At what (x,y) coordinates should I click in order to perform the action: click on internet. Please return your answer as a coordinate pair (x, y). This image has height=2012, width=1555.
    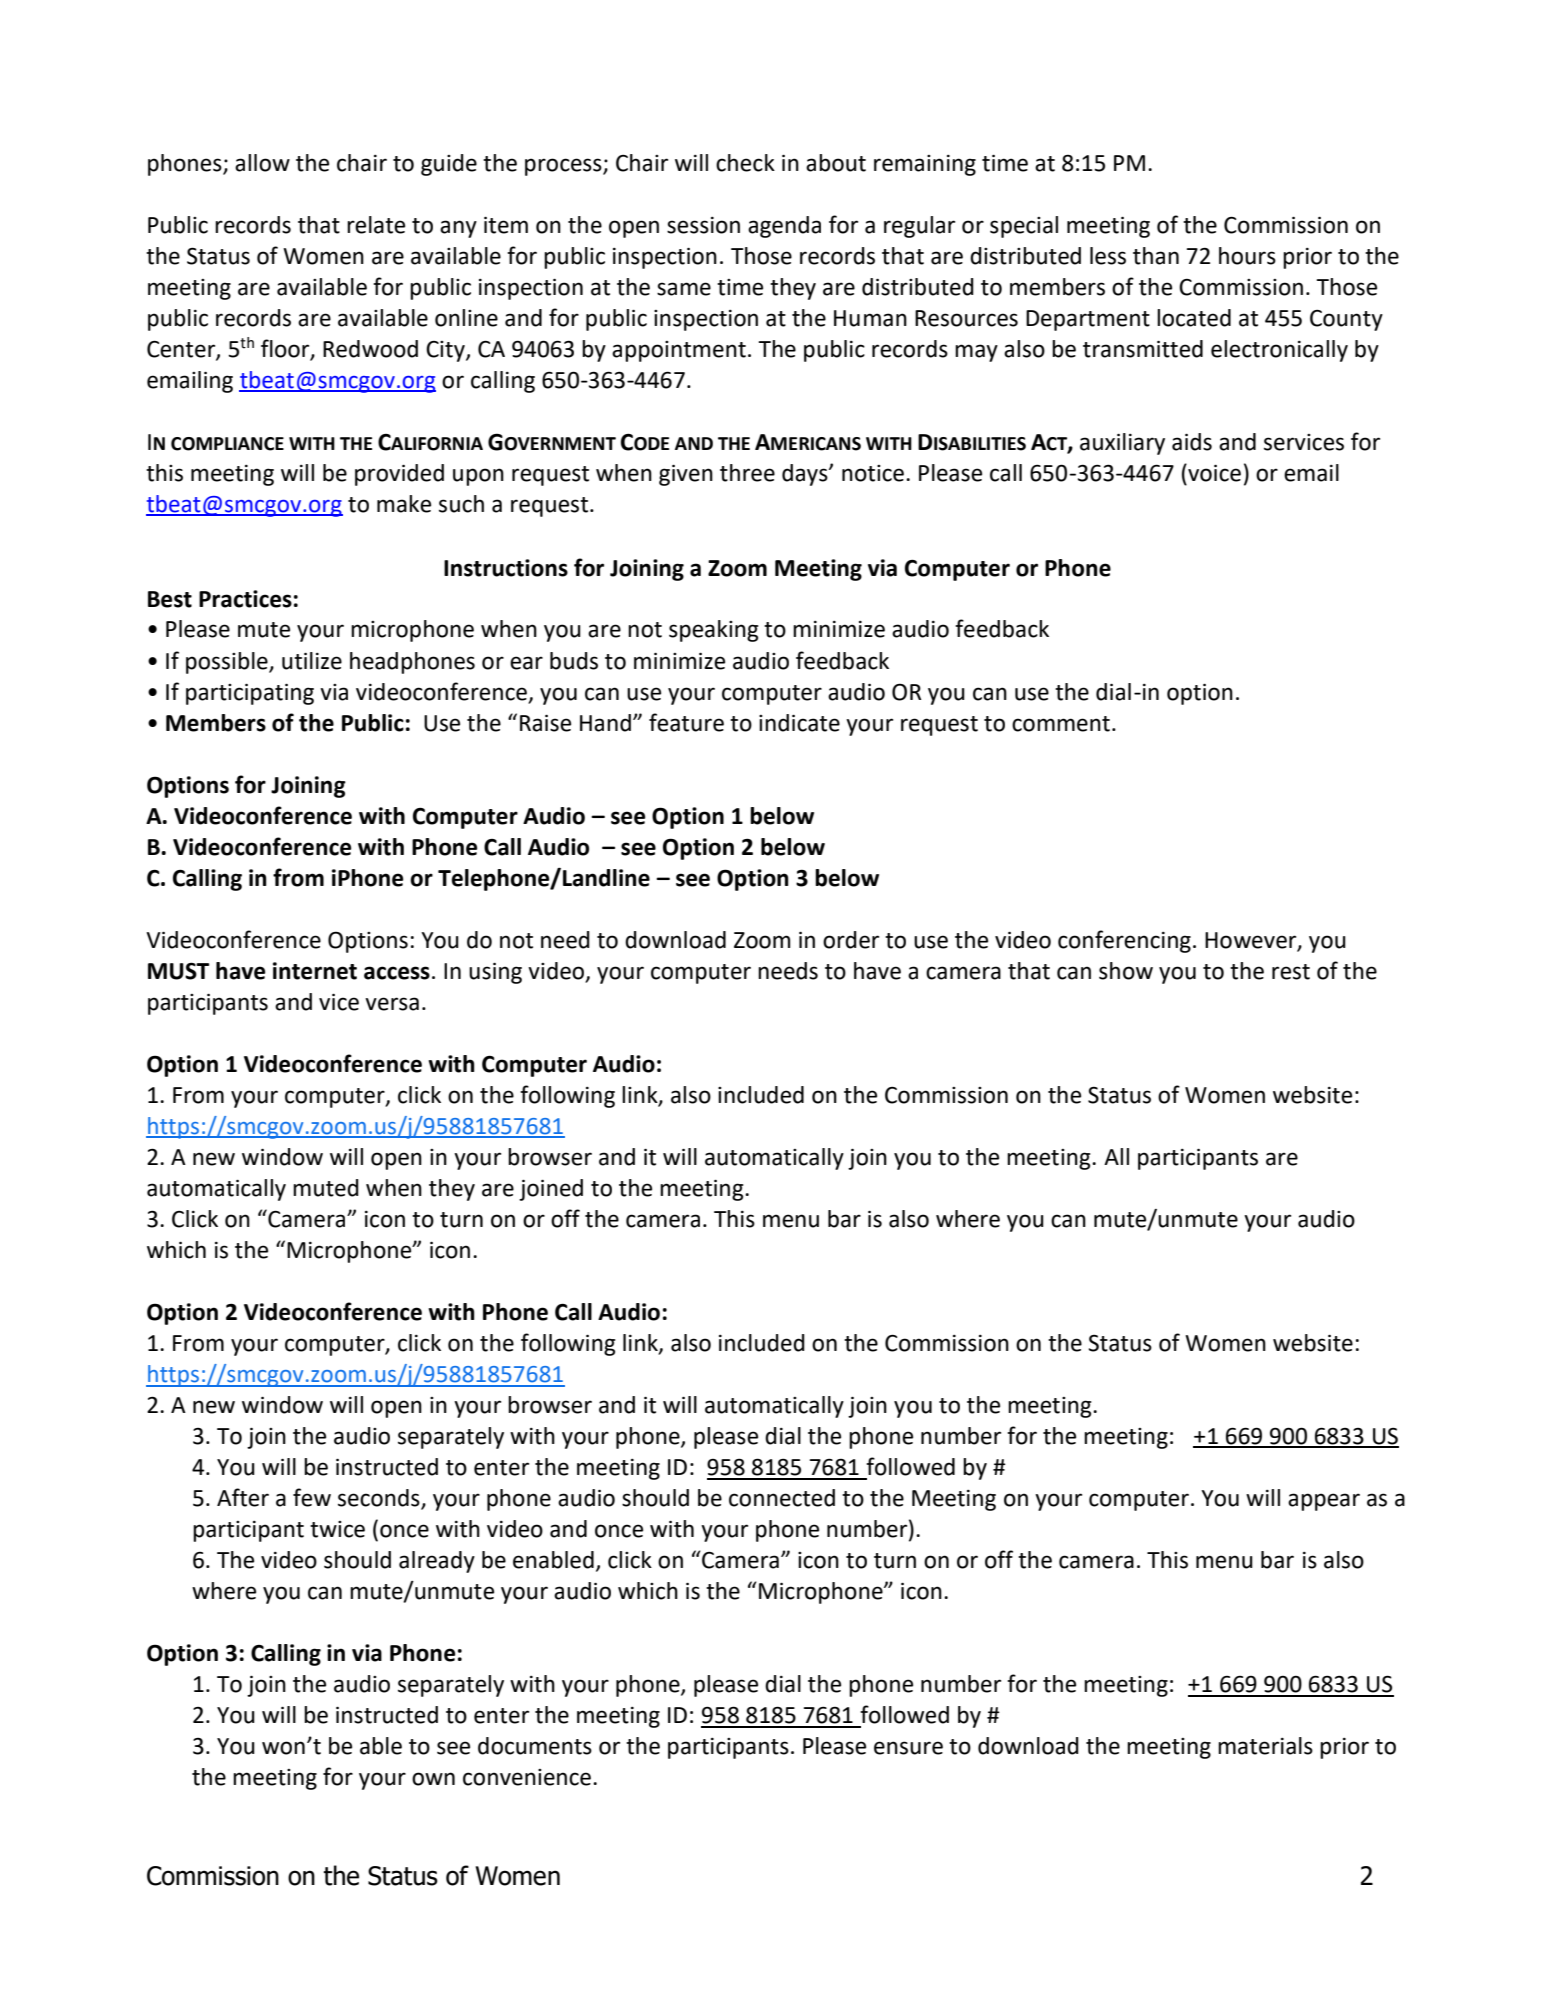
    Looking at the image, I should click on (315, 971).
